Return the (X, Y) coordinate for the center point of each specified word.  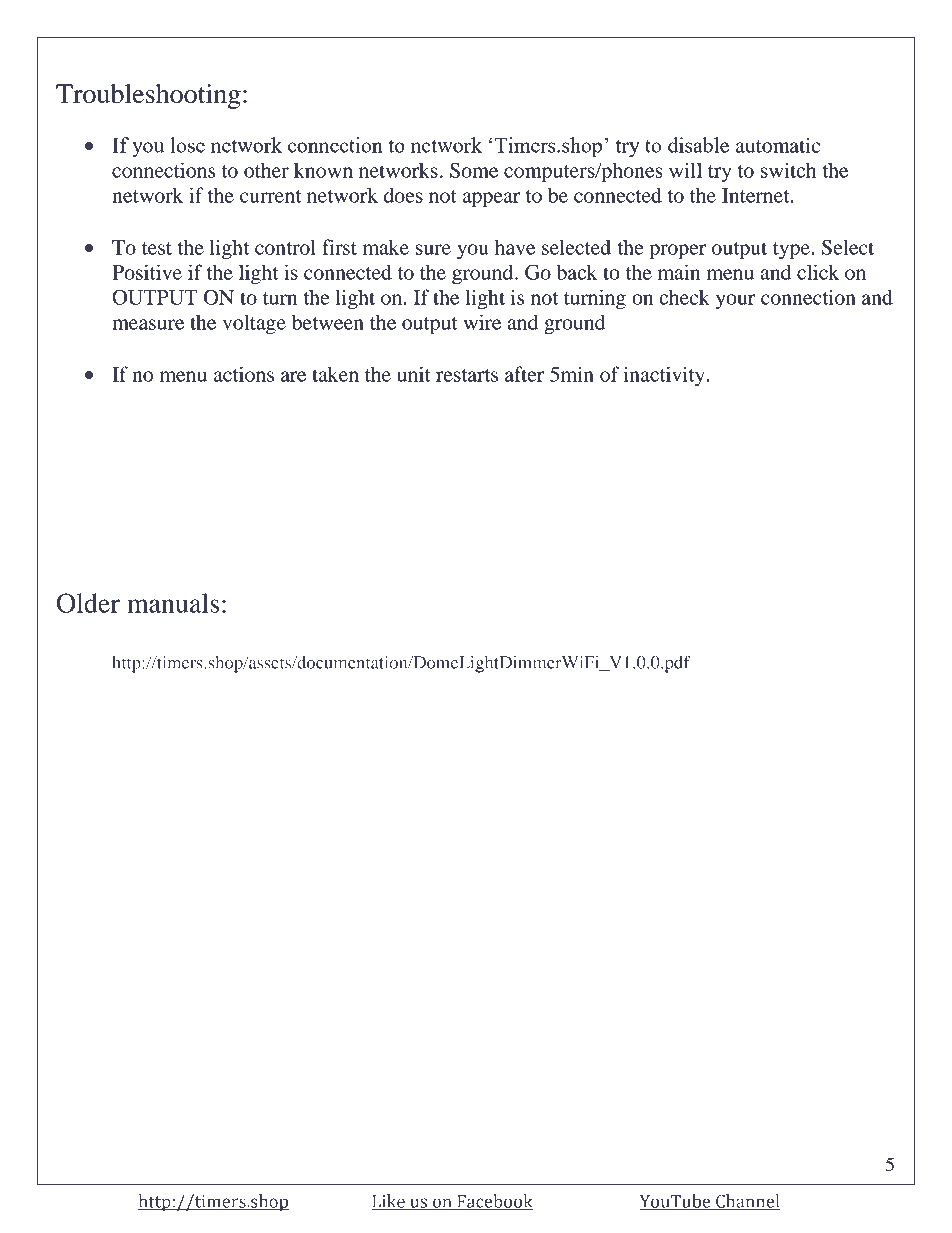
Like (389, 1202)
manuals (173, 603)
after (524, 374)
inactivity (665, 376)
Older (88, 603)
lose (188, 145)
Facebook (494, 1202)
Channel (747, 1202)
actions (244, 374)
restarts (467, 375)
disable (698, 145)
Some (474, 170)
